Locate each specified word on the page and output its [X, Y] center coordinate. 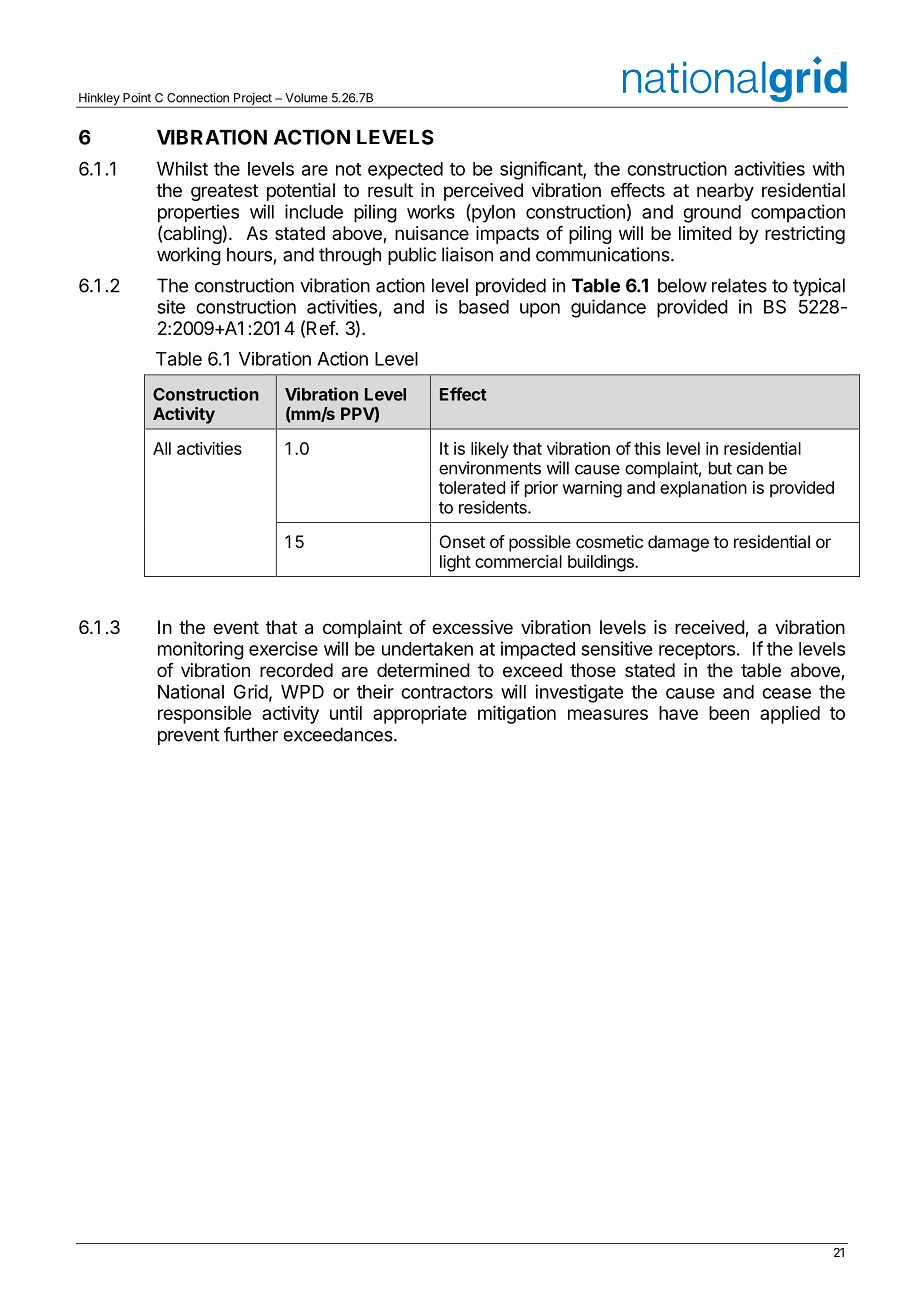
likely [490, 450]
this [647, 448]
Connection [198, 98]
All [162, 448]
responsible [204, 715]
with [828, 168]
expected [405, 171]
